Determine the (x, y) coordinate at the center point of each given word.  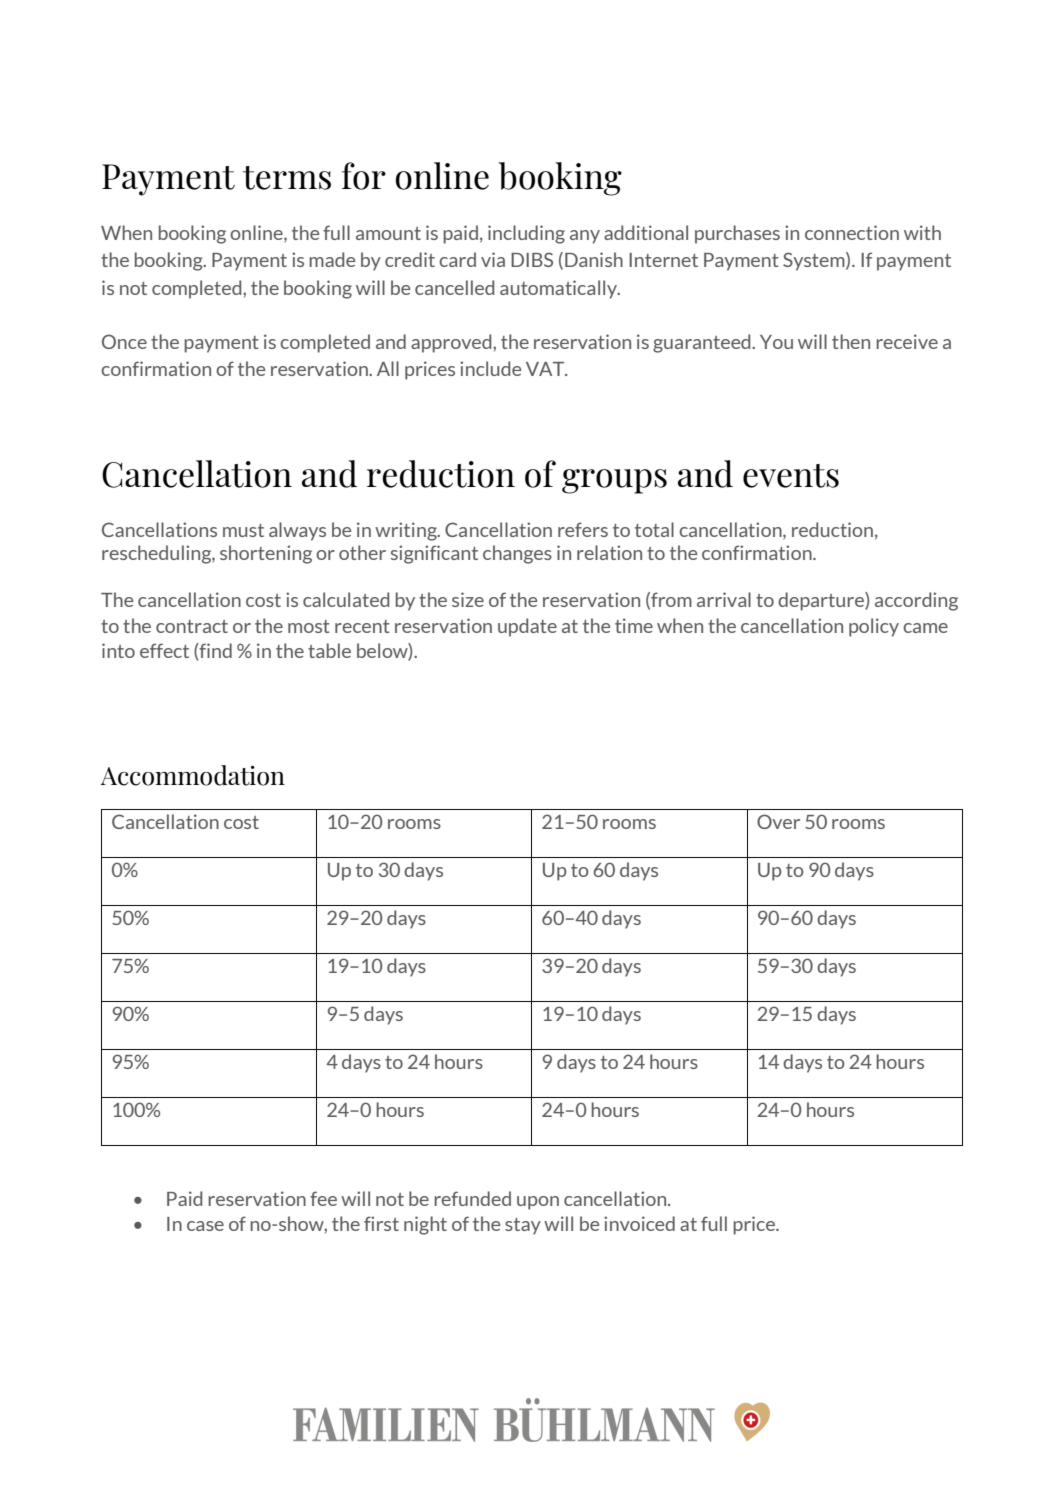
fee (323, 1198)
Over (778, 821)
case (205, 1226)
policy (874, 627)
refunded (472, 1198)
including (526, 234)
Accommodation (193, 775)
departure (822, 601)
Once (124, 341)
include (490, 368)
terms (287, 178)
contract (192, 626)
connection (852, 232)
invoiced (639, 1223)
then (851, 341)
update (527, 627)
